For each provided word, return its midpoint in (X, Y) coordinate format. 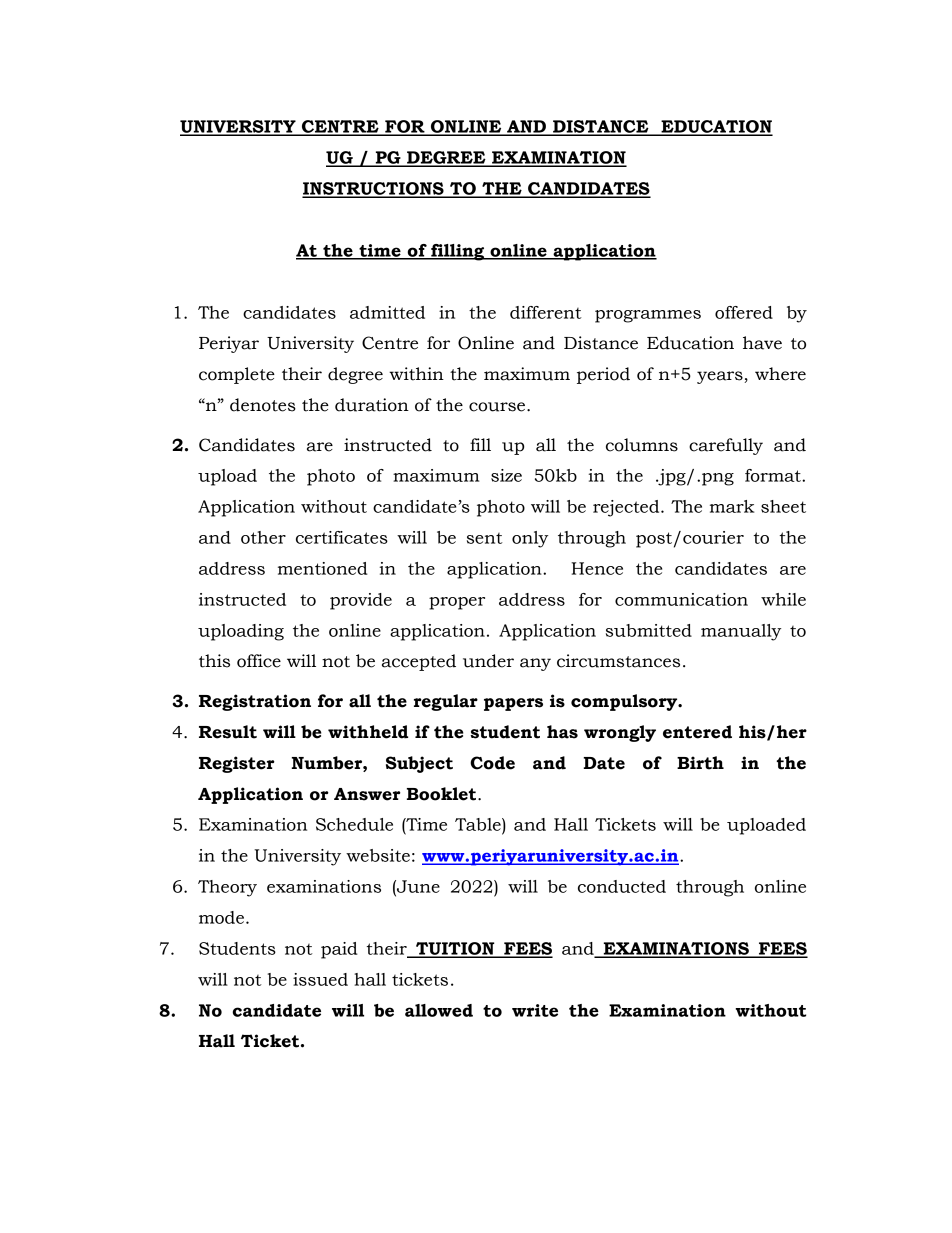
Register (237, 764)
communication (681, 599)
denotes (263, 405)
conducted (622, 886)
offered (744, 312)
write (535, 1010)
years (721, 377)
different (546, 312)
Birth (700, 763)
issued (320, 979)
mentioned (323, 568)
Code (492, 763)
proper (457, 603)
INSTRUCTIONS (374, 189)
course (498, 407)
